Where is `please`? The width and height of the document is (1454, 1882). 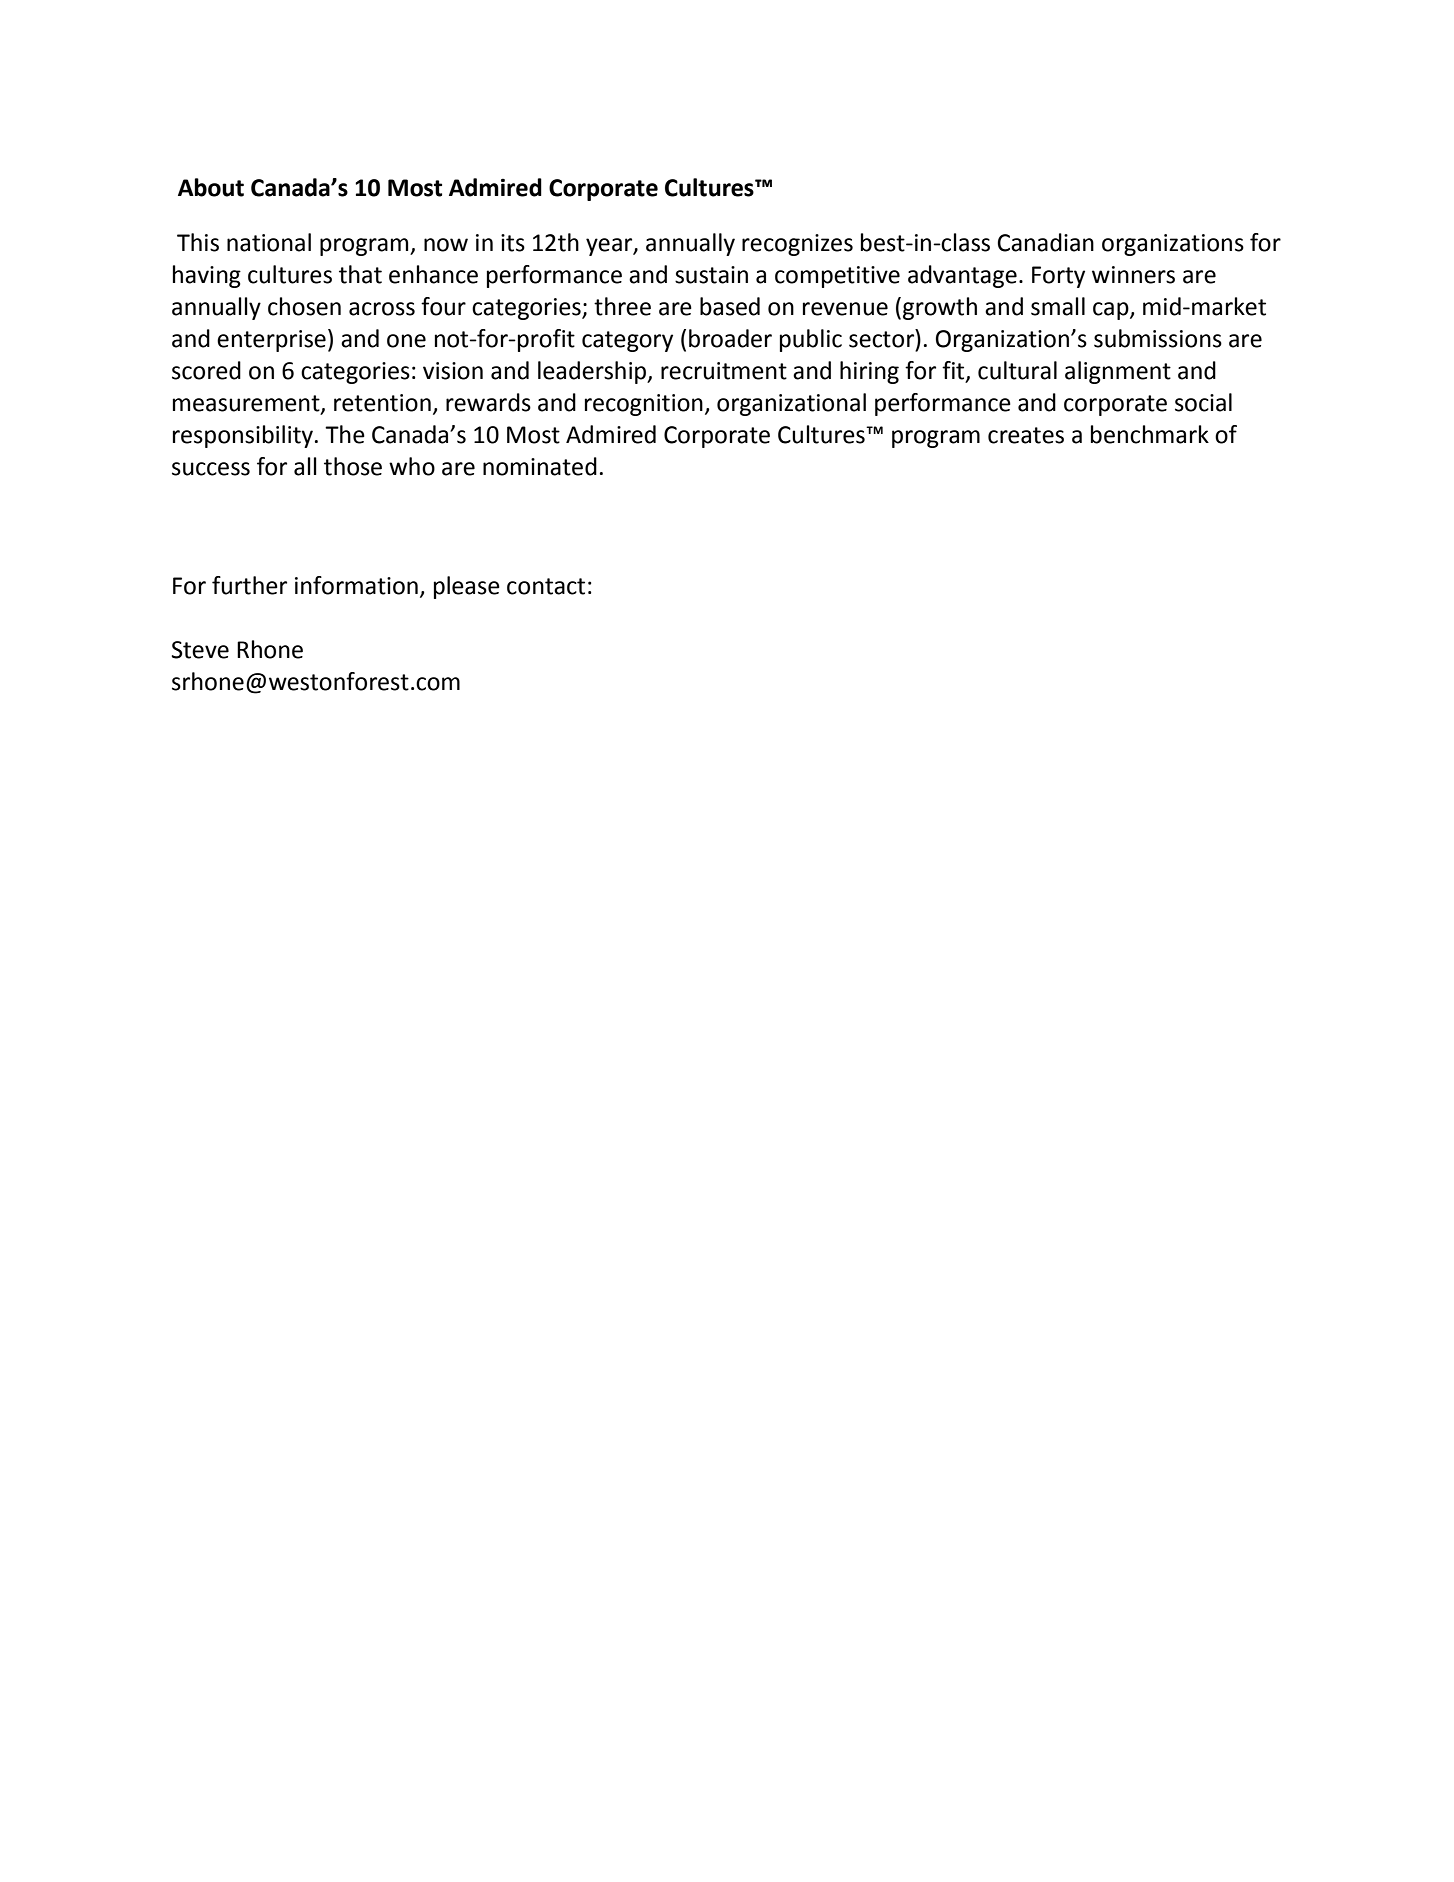 please is located at coordinates (467, 587).
